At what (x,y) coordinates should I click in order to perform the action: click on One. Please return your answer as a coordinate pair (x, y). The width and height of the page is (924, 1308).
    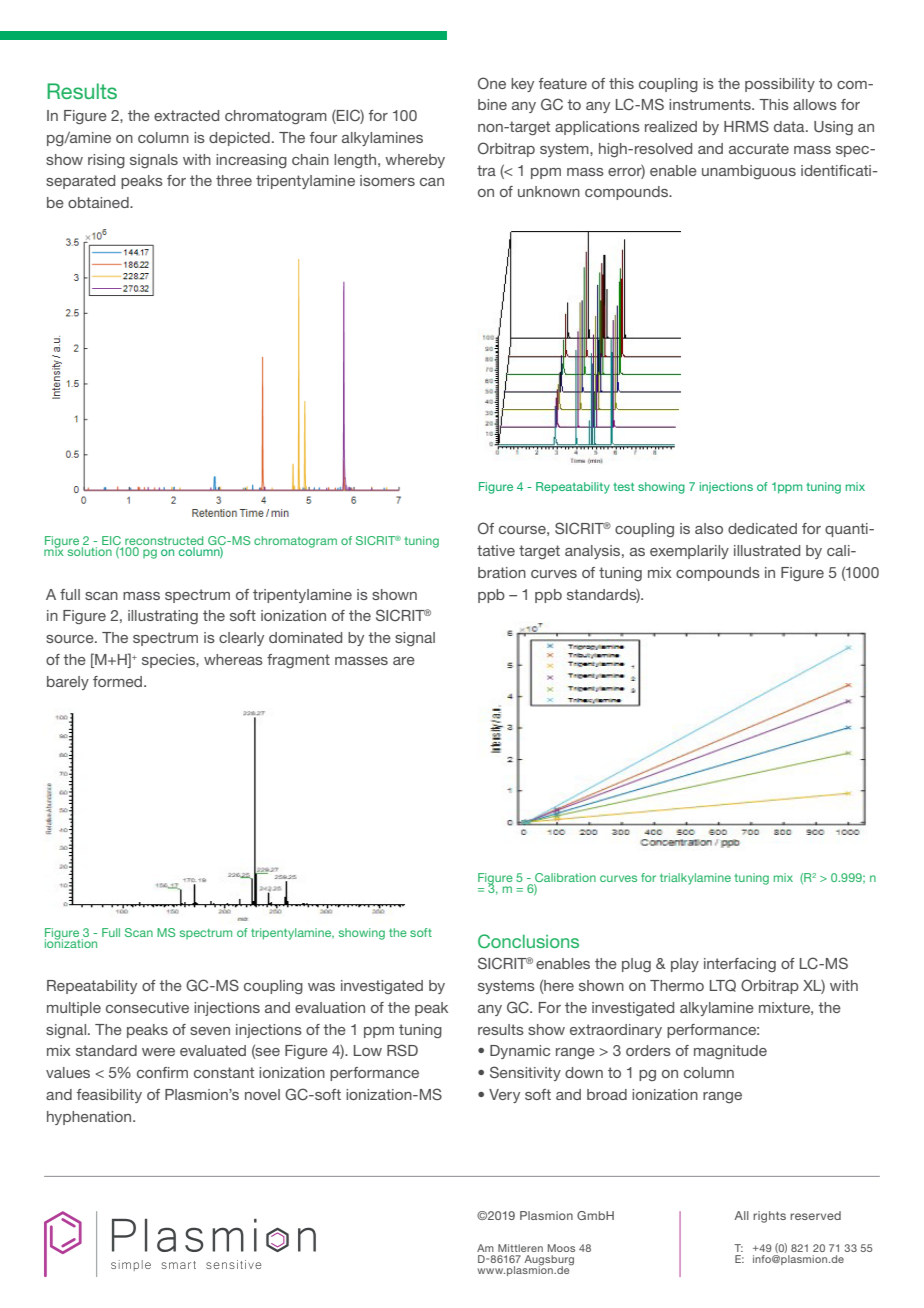
    Looking at the image, I should click on (492, 83).
